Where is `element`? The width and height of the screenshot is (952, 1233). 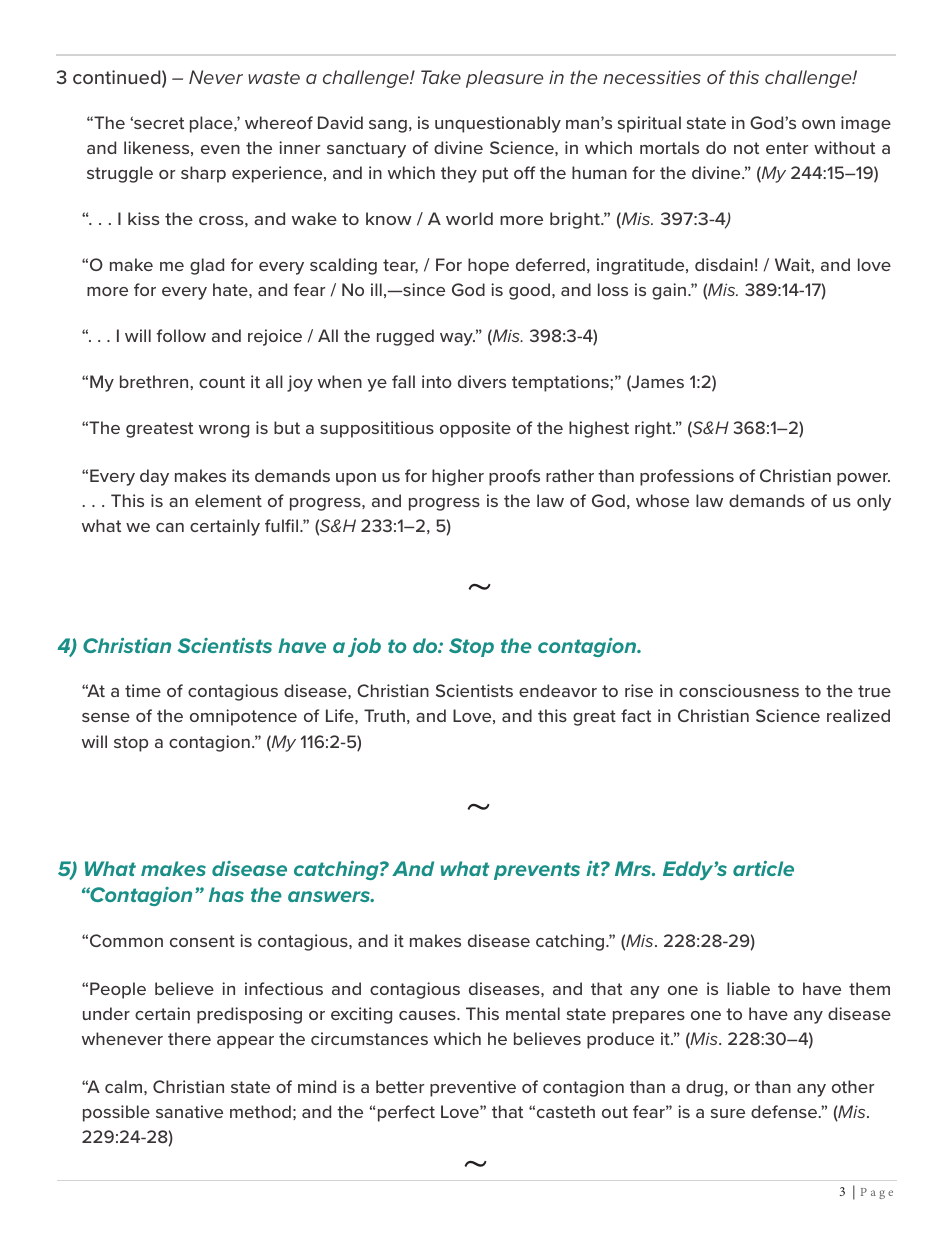
element is located at coordinates (228, 500).
